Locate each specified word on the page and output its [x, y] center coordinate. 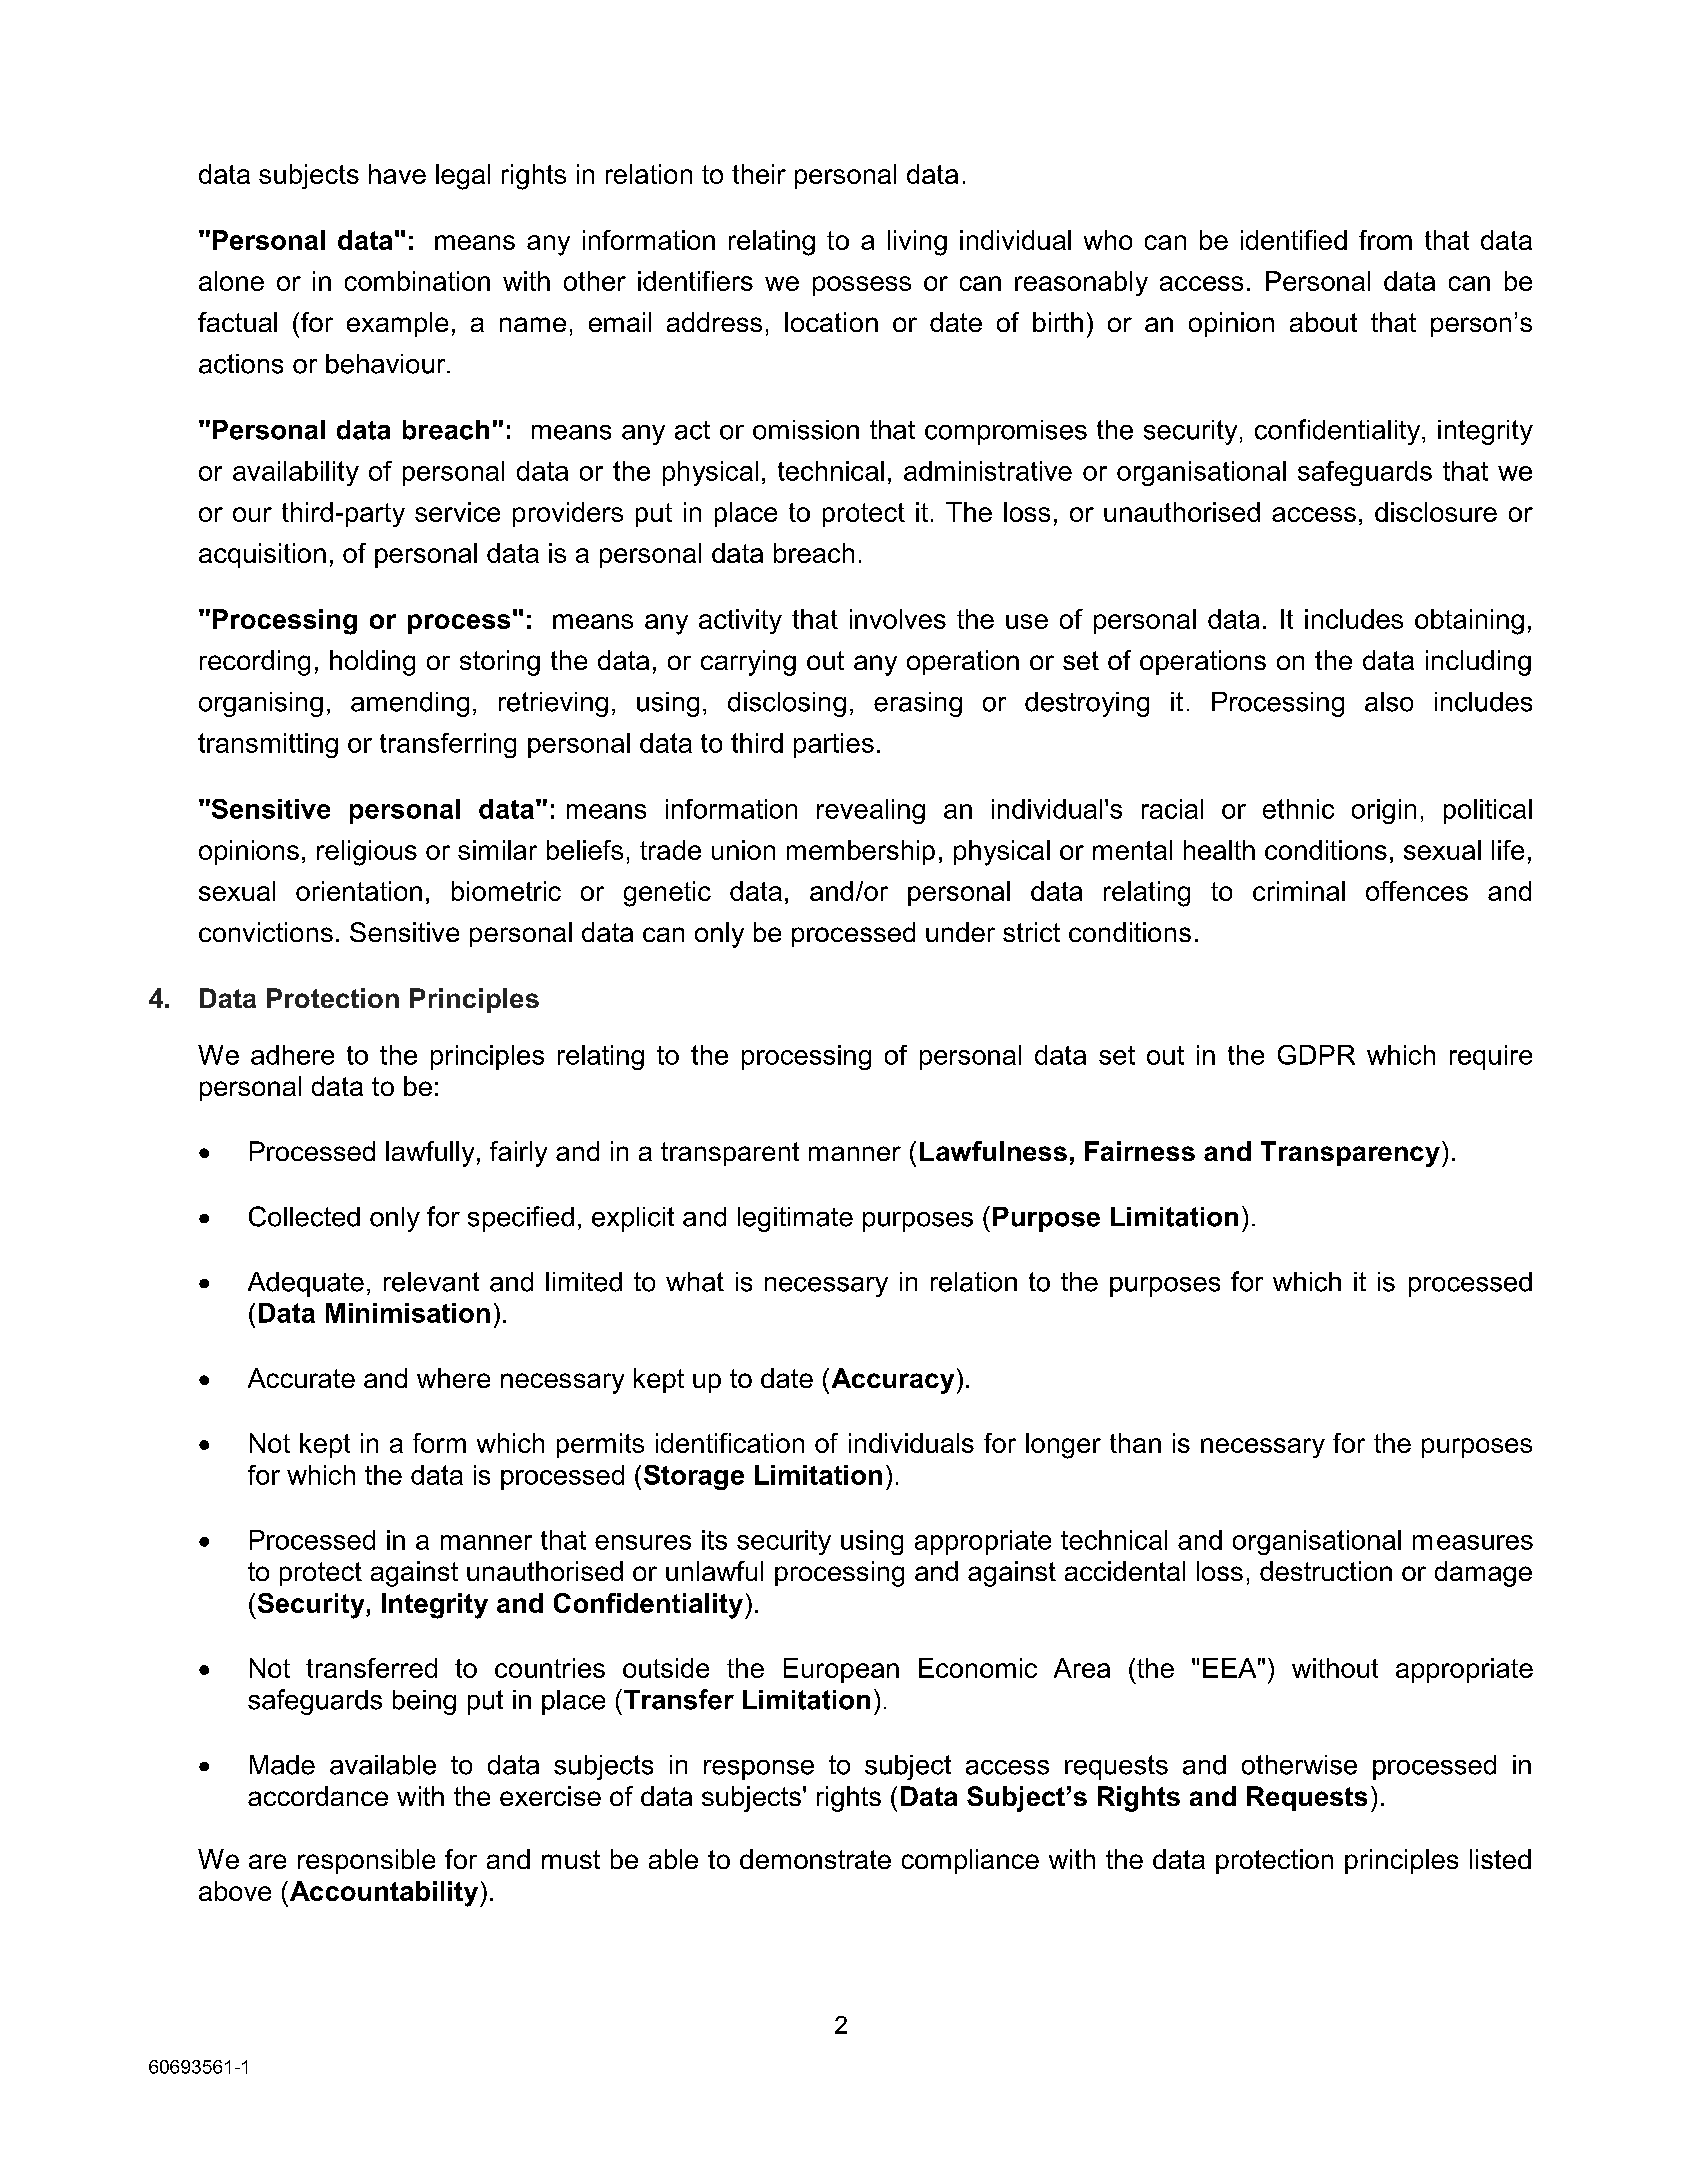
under [960, 932]
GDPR [1316, 1055]
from [1385, 240]
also [1389, 702]
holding [372, 663]
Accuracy [893, 1381]
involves [898, 619]
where [453, 1378]
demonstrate [815, 1859]
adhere [292, 1055]
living [917, 243]
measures [1473, 1542]
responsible [366, 1861]
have [397, 174]
